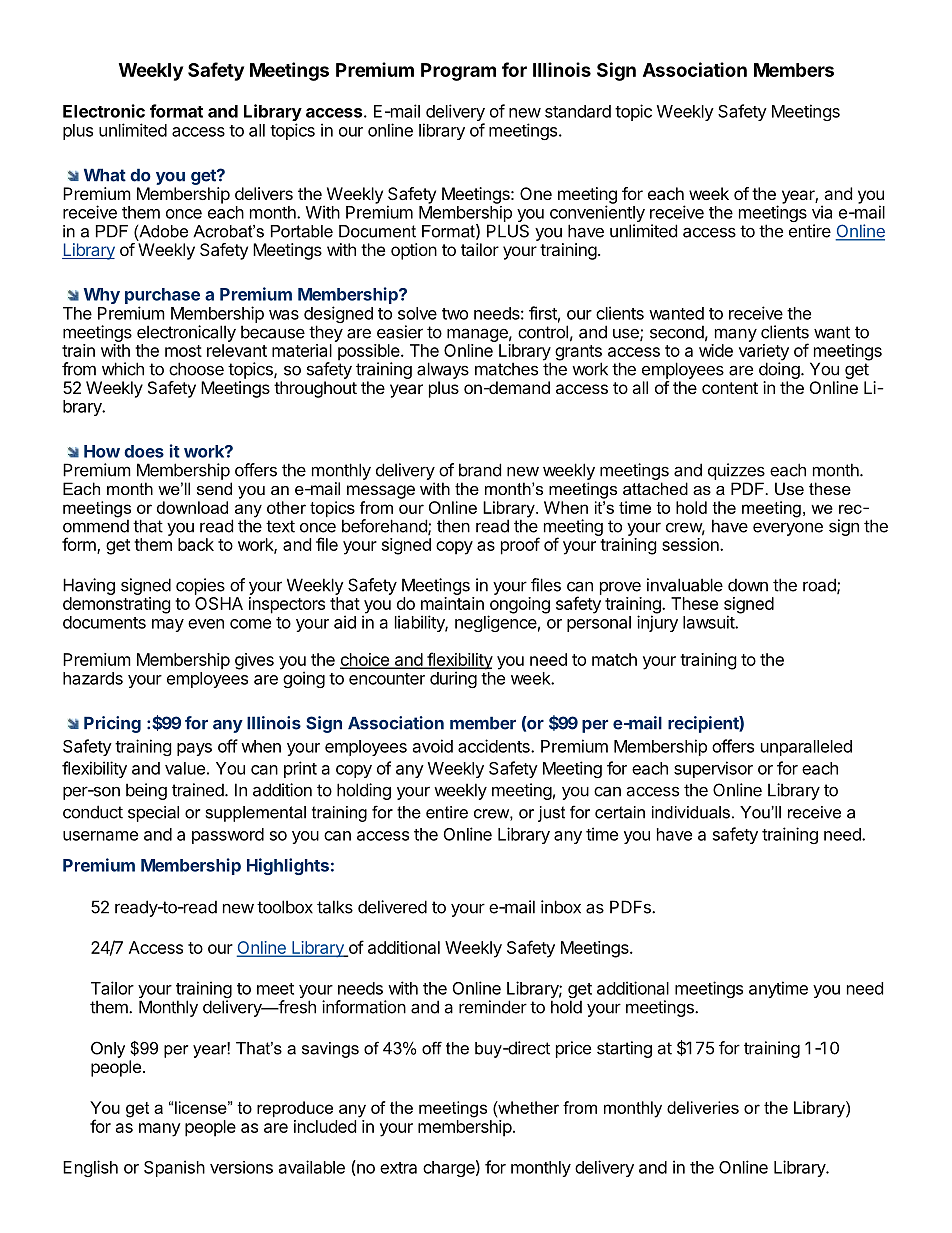  Describe the element at coordinates (105, 175) in the page. I see `What` at that location.
